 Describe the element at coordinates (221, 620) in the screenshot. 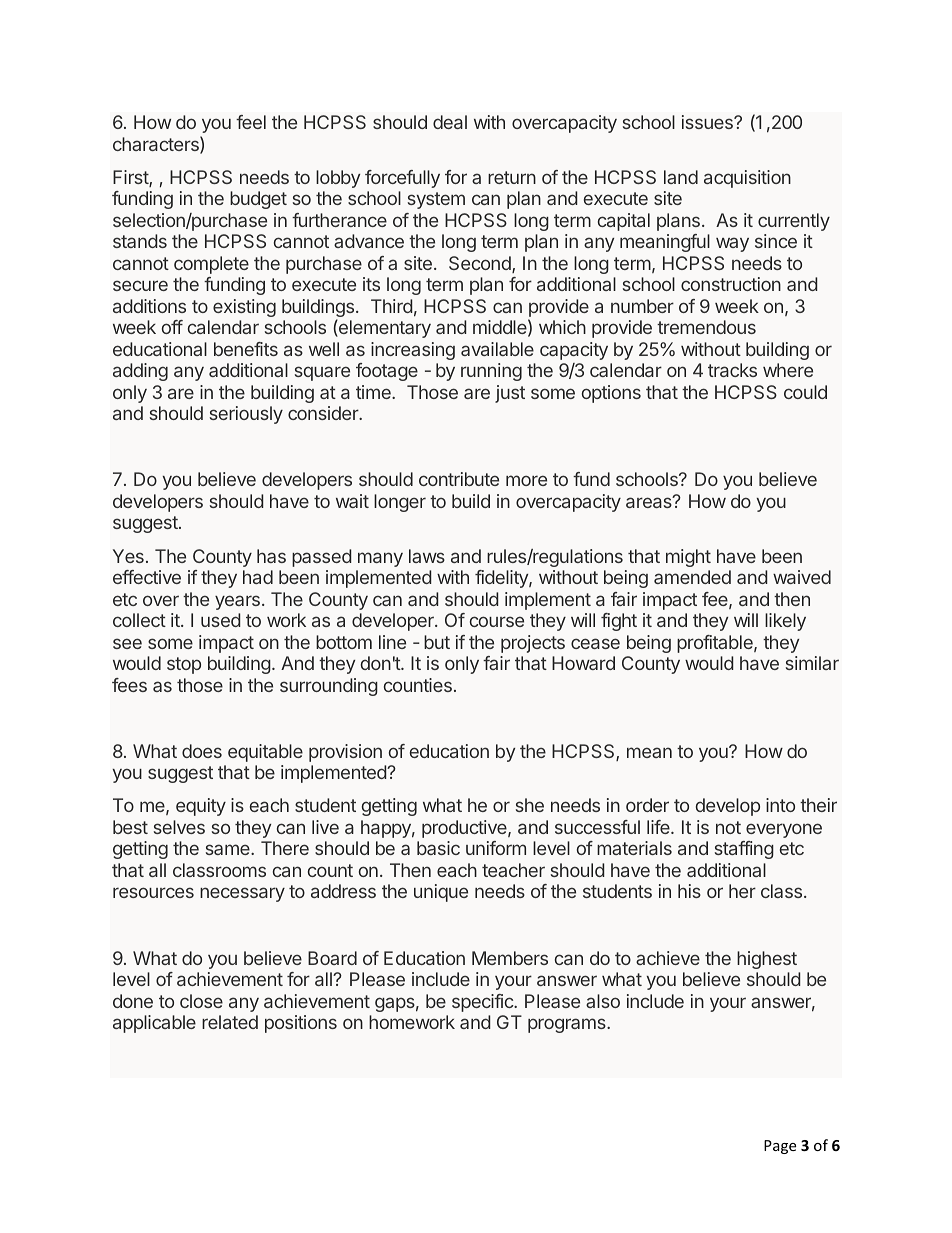

I see `used` at that location.
